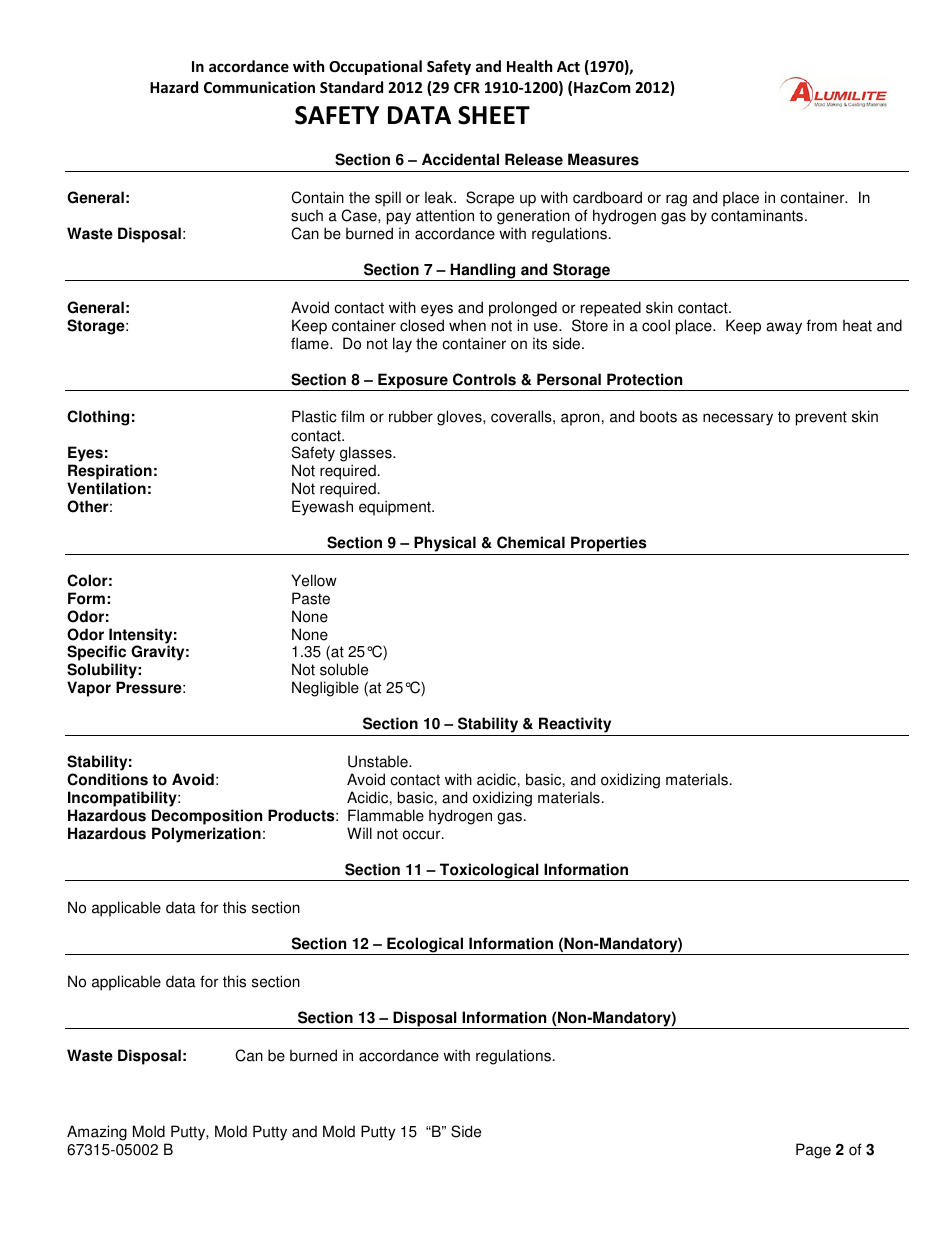 The height and width of the image is (1233, 952). What do you see at coordinates (609, 544) in the image?
I see `Properties` at bounding box center [609, 544].
